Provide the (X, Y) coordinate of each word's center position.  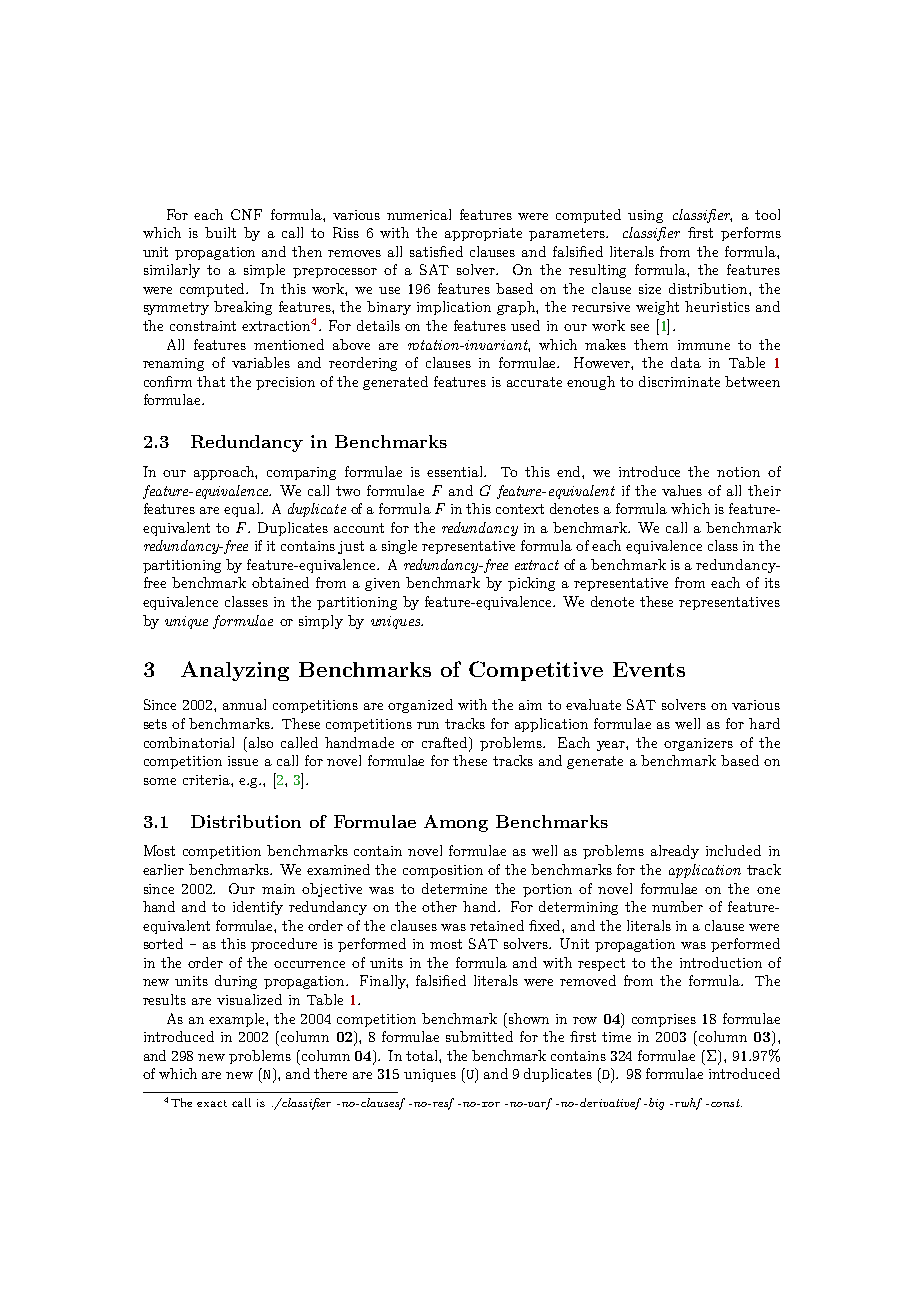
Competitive (536, 671)
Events (649, 669)
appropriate (483, 234)
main (278, 889)
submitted (479, 1036)
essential (456, 471)
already (675, 852)
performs (751, 234)
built (220, 232)
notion (738, 472)
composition (443, 871)
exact (212, 1103)
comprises (664, 1020)
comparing (301, 473)
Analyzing (235, 671)
